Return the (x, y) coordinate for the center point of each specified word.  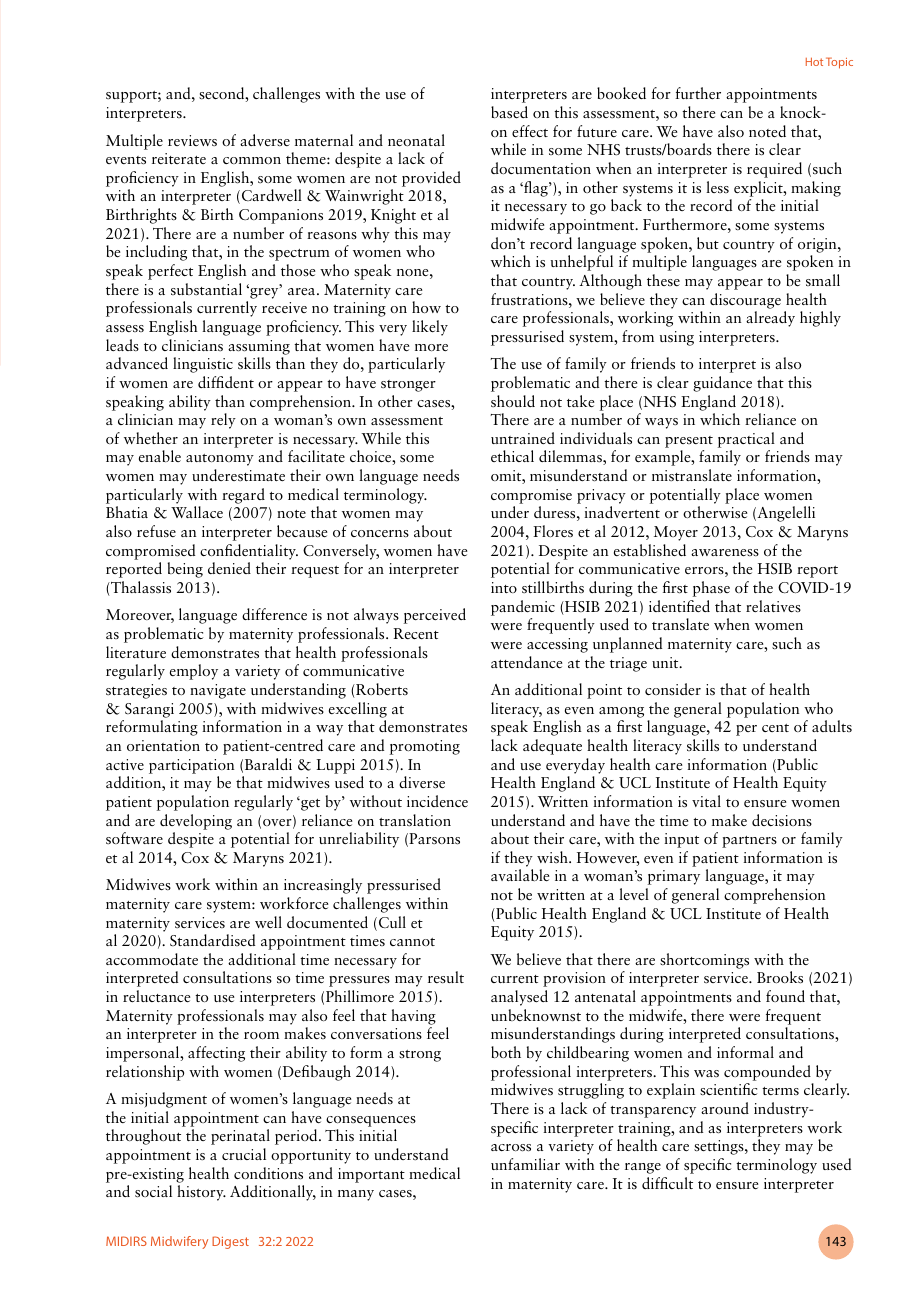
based (509, 112)
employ (194, 672)
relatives (773, 606)
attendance (526, 662)
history (201, 1193)
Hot (814, 62)
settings (720, 1147)
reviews (192, 140)
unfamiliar (525, 1164)
